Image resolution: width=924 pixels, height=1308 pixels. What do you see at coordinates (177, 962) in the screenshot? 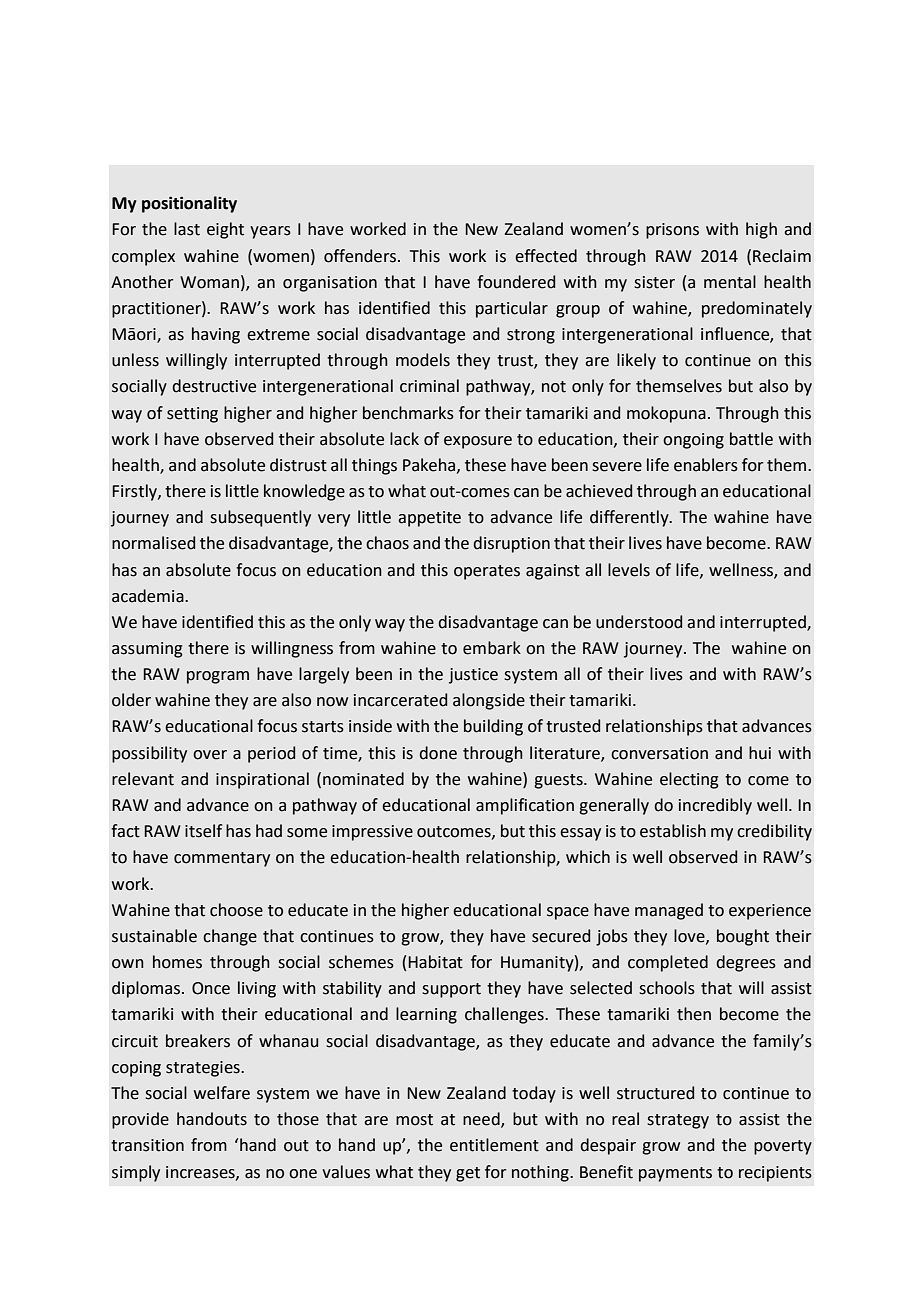
I see `homes` at bounding box center [177, 962].
